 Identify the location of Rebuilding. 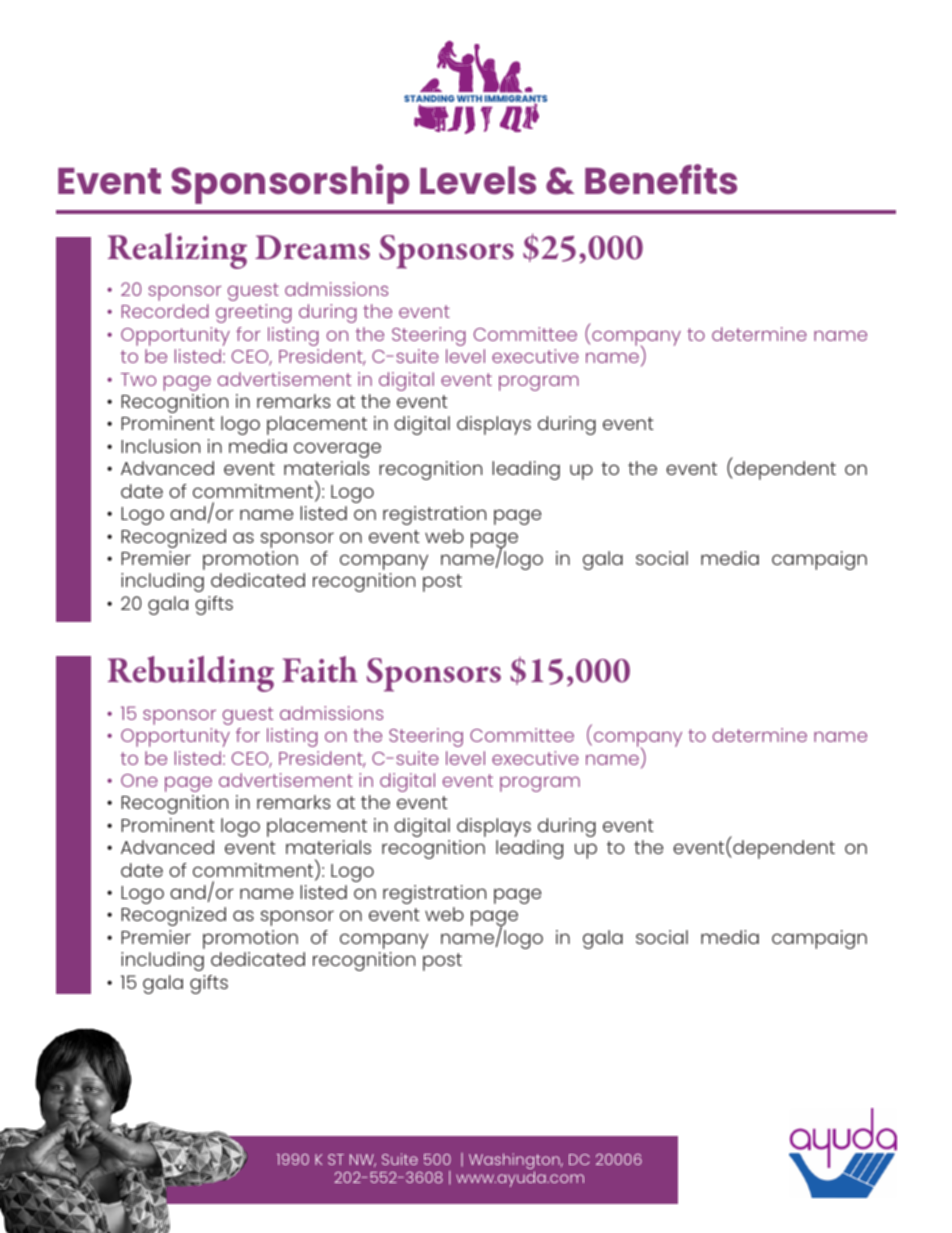
(191, 674).
